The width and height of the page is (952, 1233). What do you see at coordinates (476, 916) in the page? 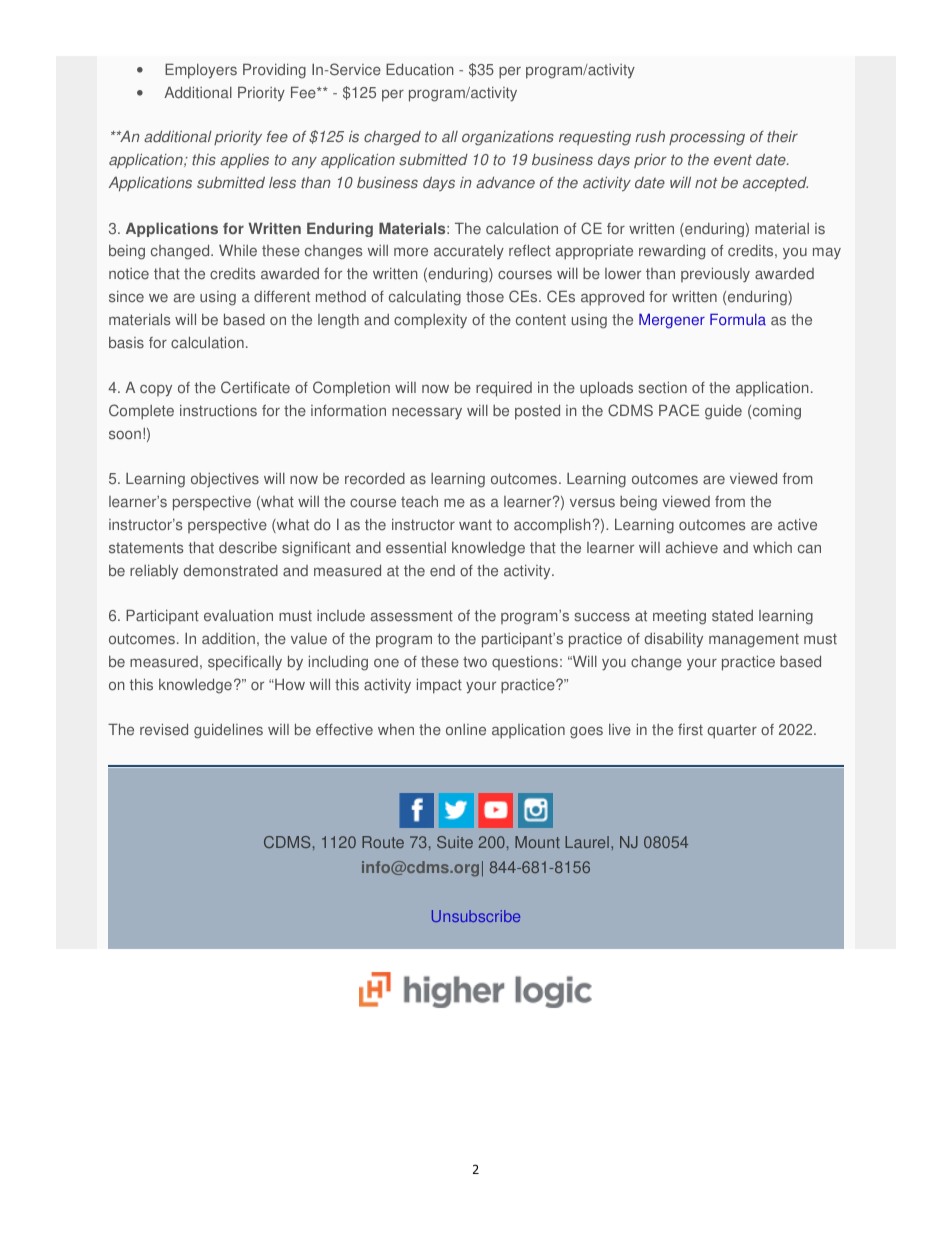
I see `Unsubscribe` at bounding box center [476, 916].
